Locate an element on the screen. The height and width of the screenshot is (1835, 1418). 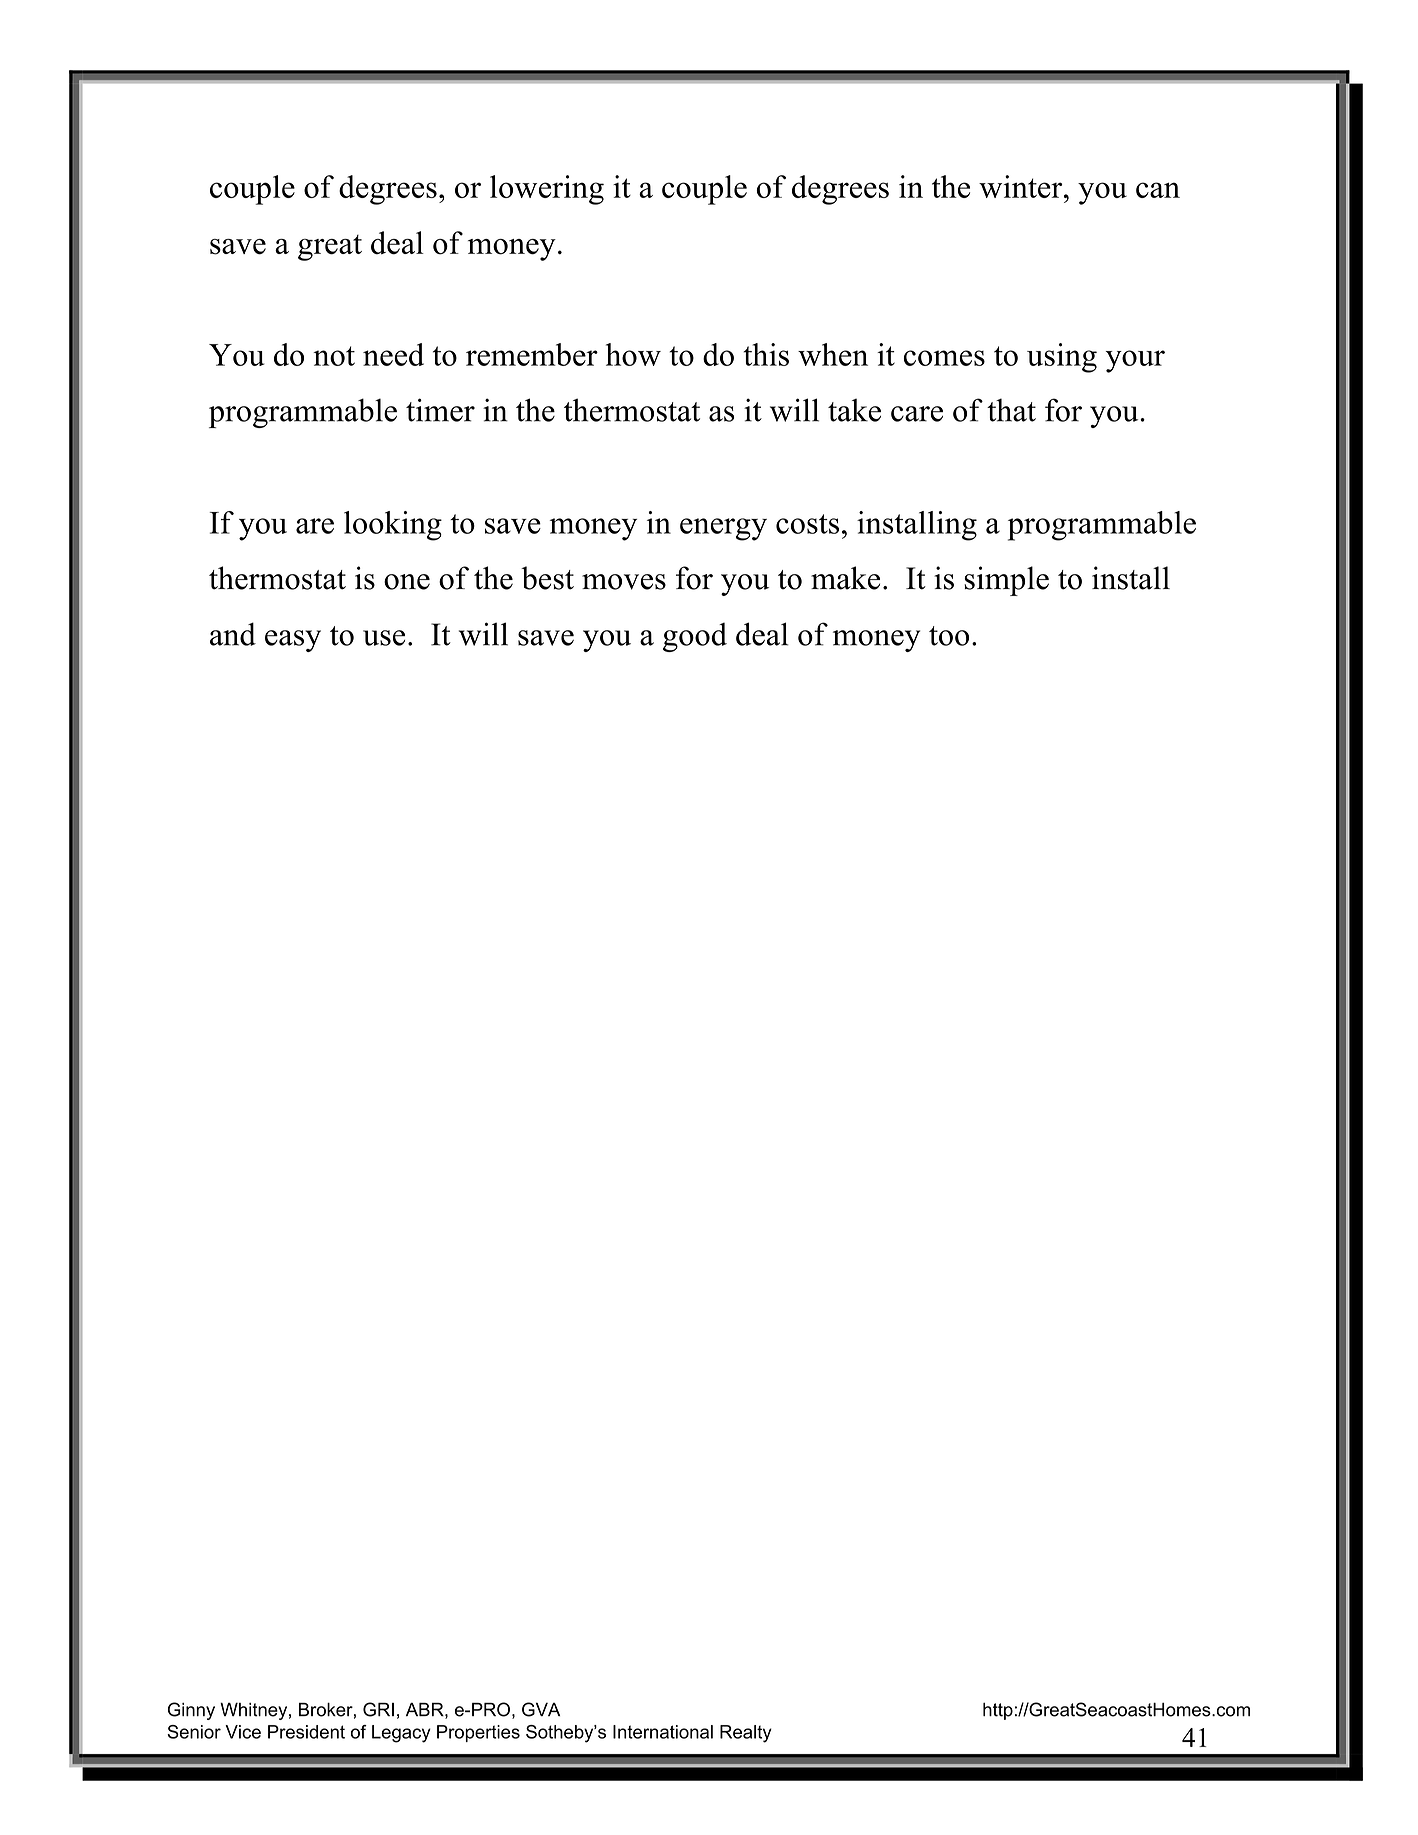
energy is located at coordinates (723, 529).
